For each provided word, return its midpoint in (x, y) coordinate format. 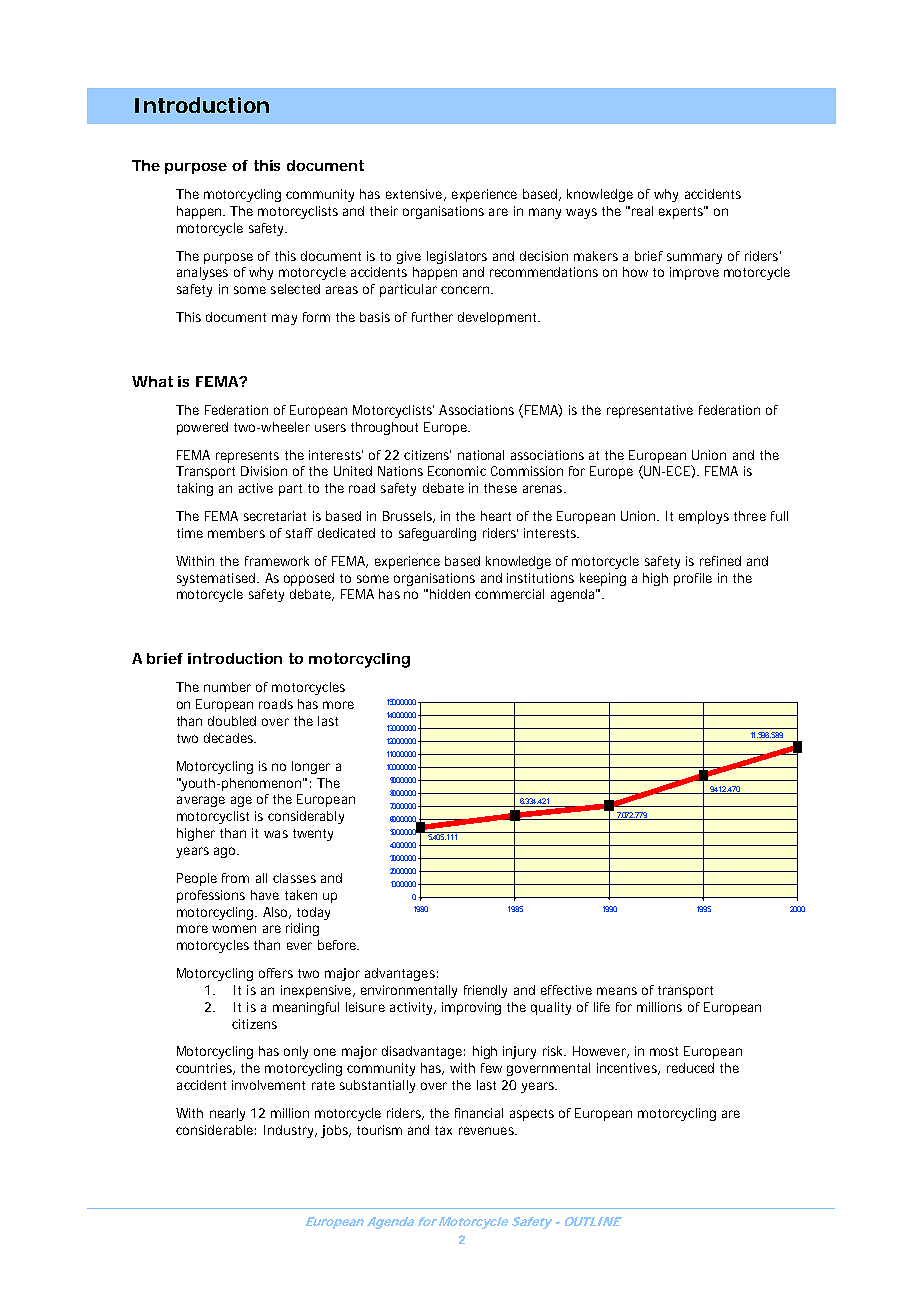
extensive (416, 195)
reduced (690, 1068)
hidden (450, 594)
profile (693, 579)
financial (479, 1113)
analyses (202, 273)
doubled (232, 721)
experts (683, 212)
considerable (216, 1130)
